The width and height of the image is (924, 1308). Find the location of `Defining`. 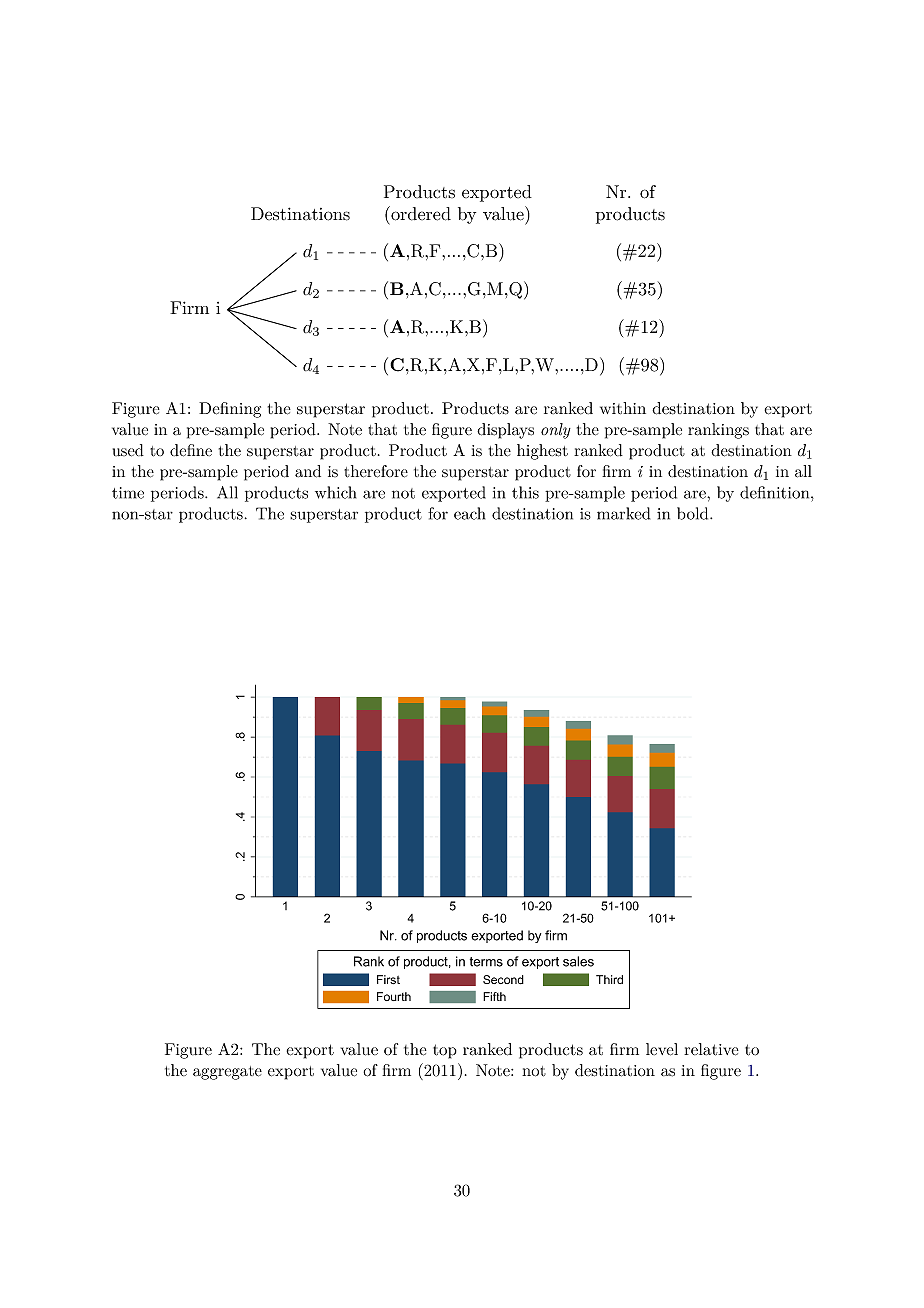

Defining is located at coordinates (230, 410).
